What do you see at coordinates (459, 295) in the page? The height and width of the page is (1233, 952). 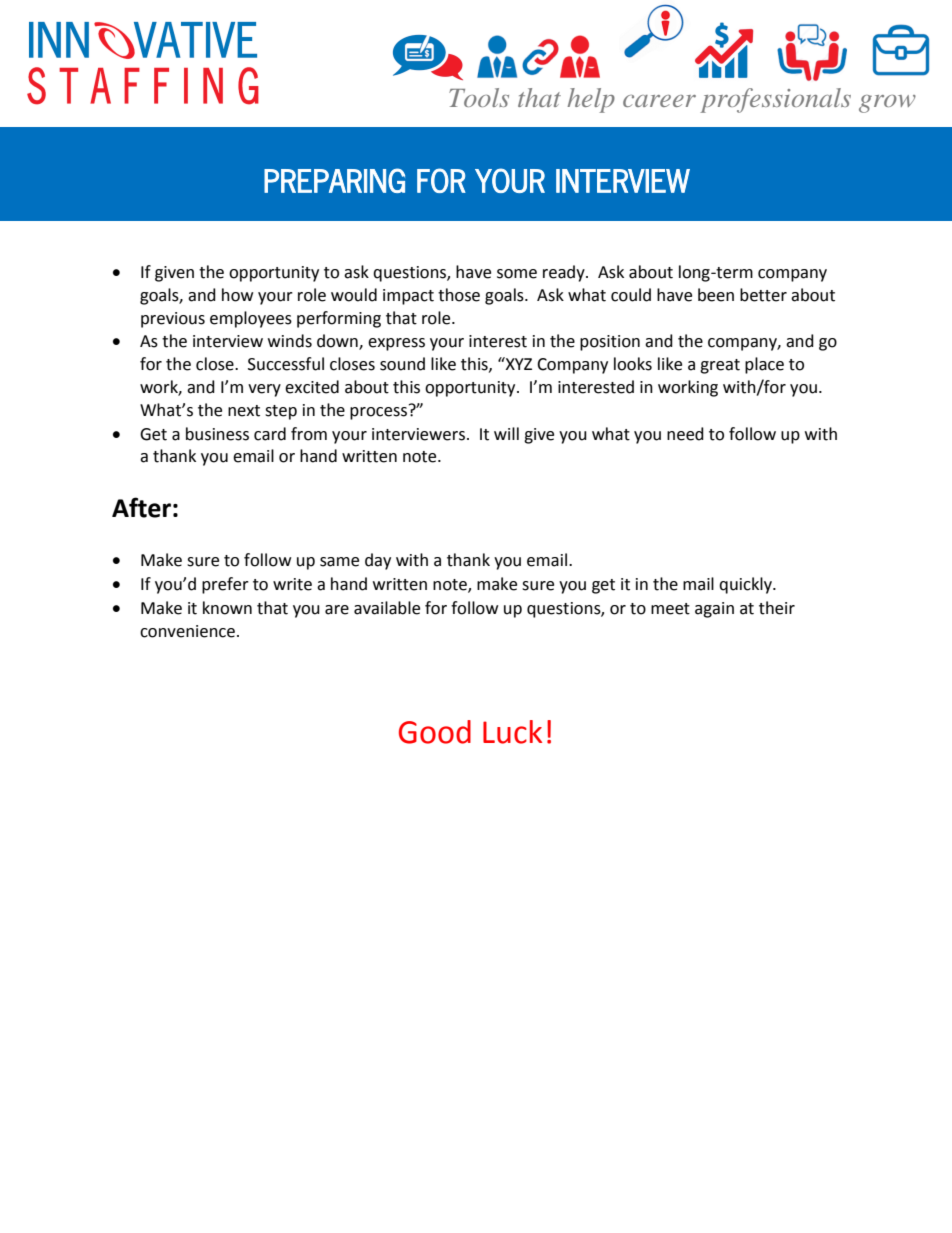 I see `those` at bounding box center [459, 295].
